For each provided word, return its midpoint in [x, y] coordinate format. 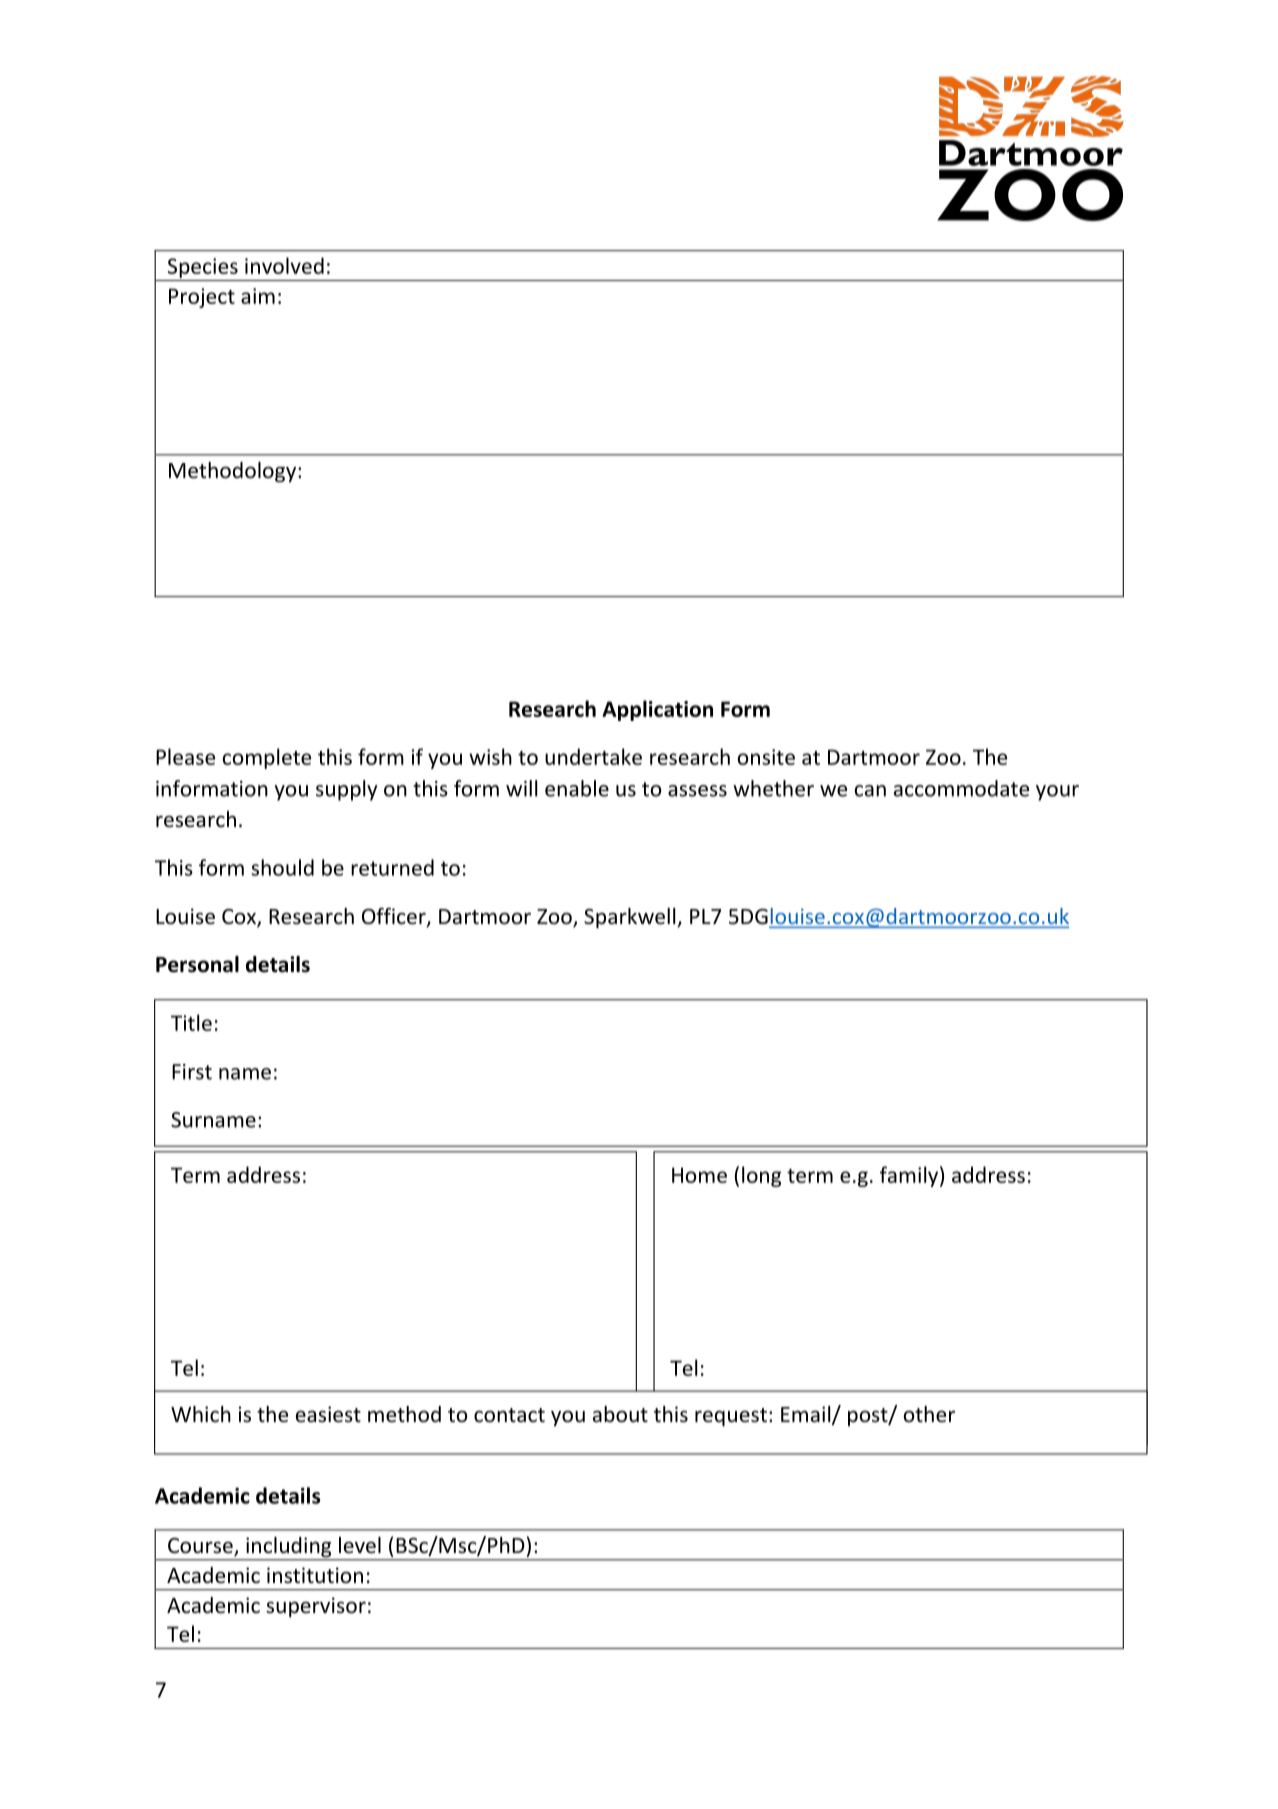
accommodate [961, 788]
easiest [328, 1414]
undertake [593, 756]
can [870, 791]
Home [699, 1175]
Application [657, 710]
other [929, 1414]
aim [258, 296]
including [289, 1548]
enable [577, 788]
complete [267, 758]
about [620, 1414]
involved [284, 265]
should [282, 867]
